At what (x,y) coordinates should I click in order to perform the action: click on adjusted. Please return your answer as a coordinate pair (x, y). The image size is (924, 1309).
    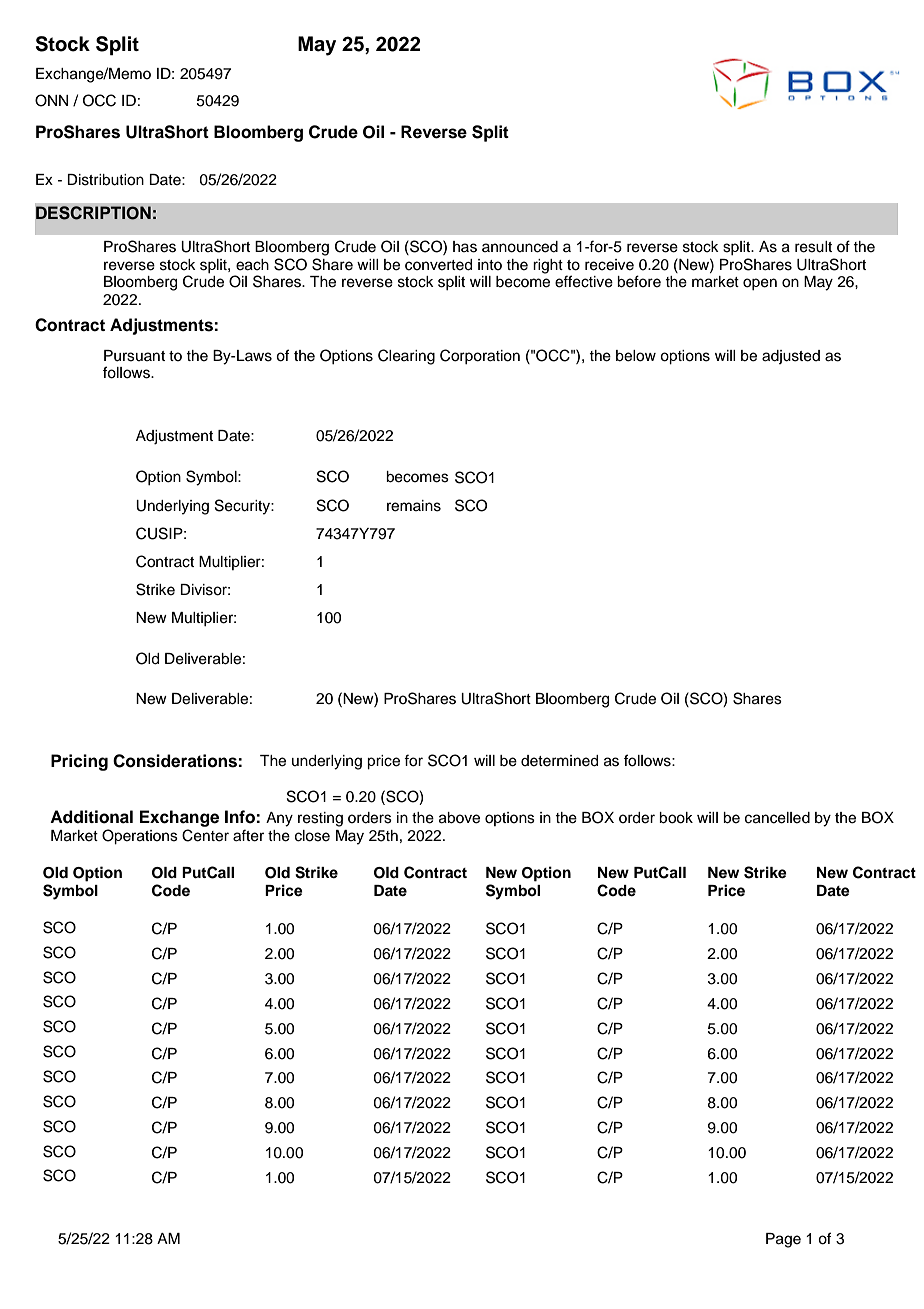
    Looking at the image, I should click on (791, 357).
